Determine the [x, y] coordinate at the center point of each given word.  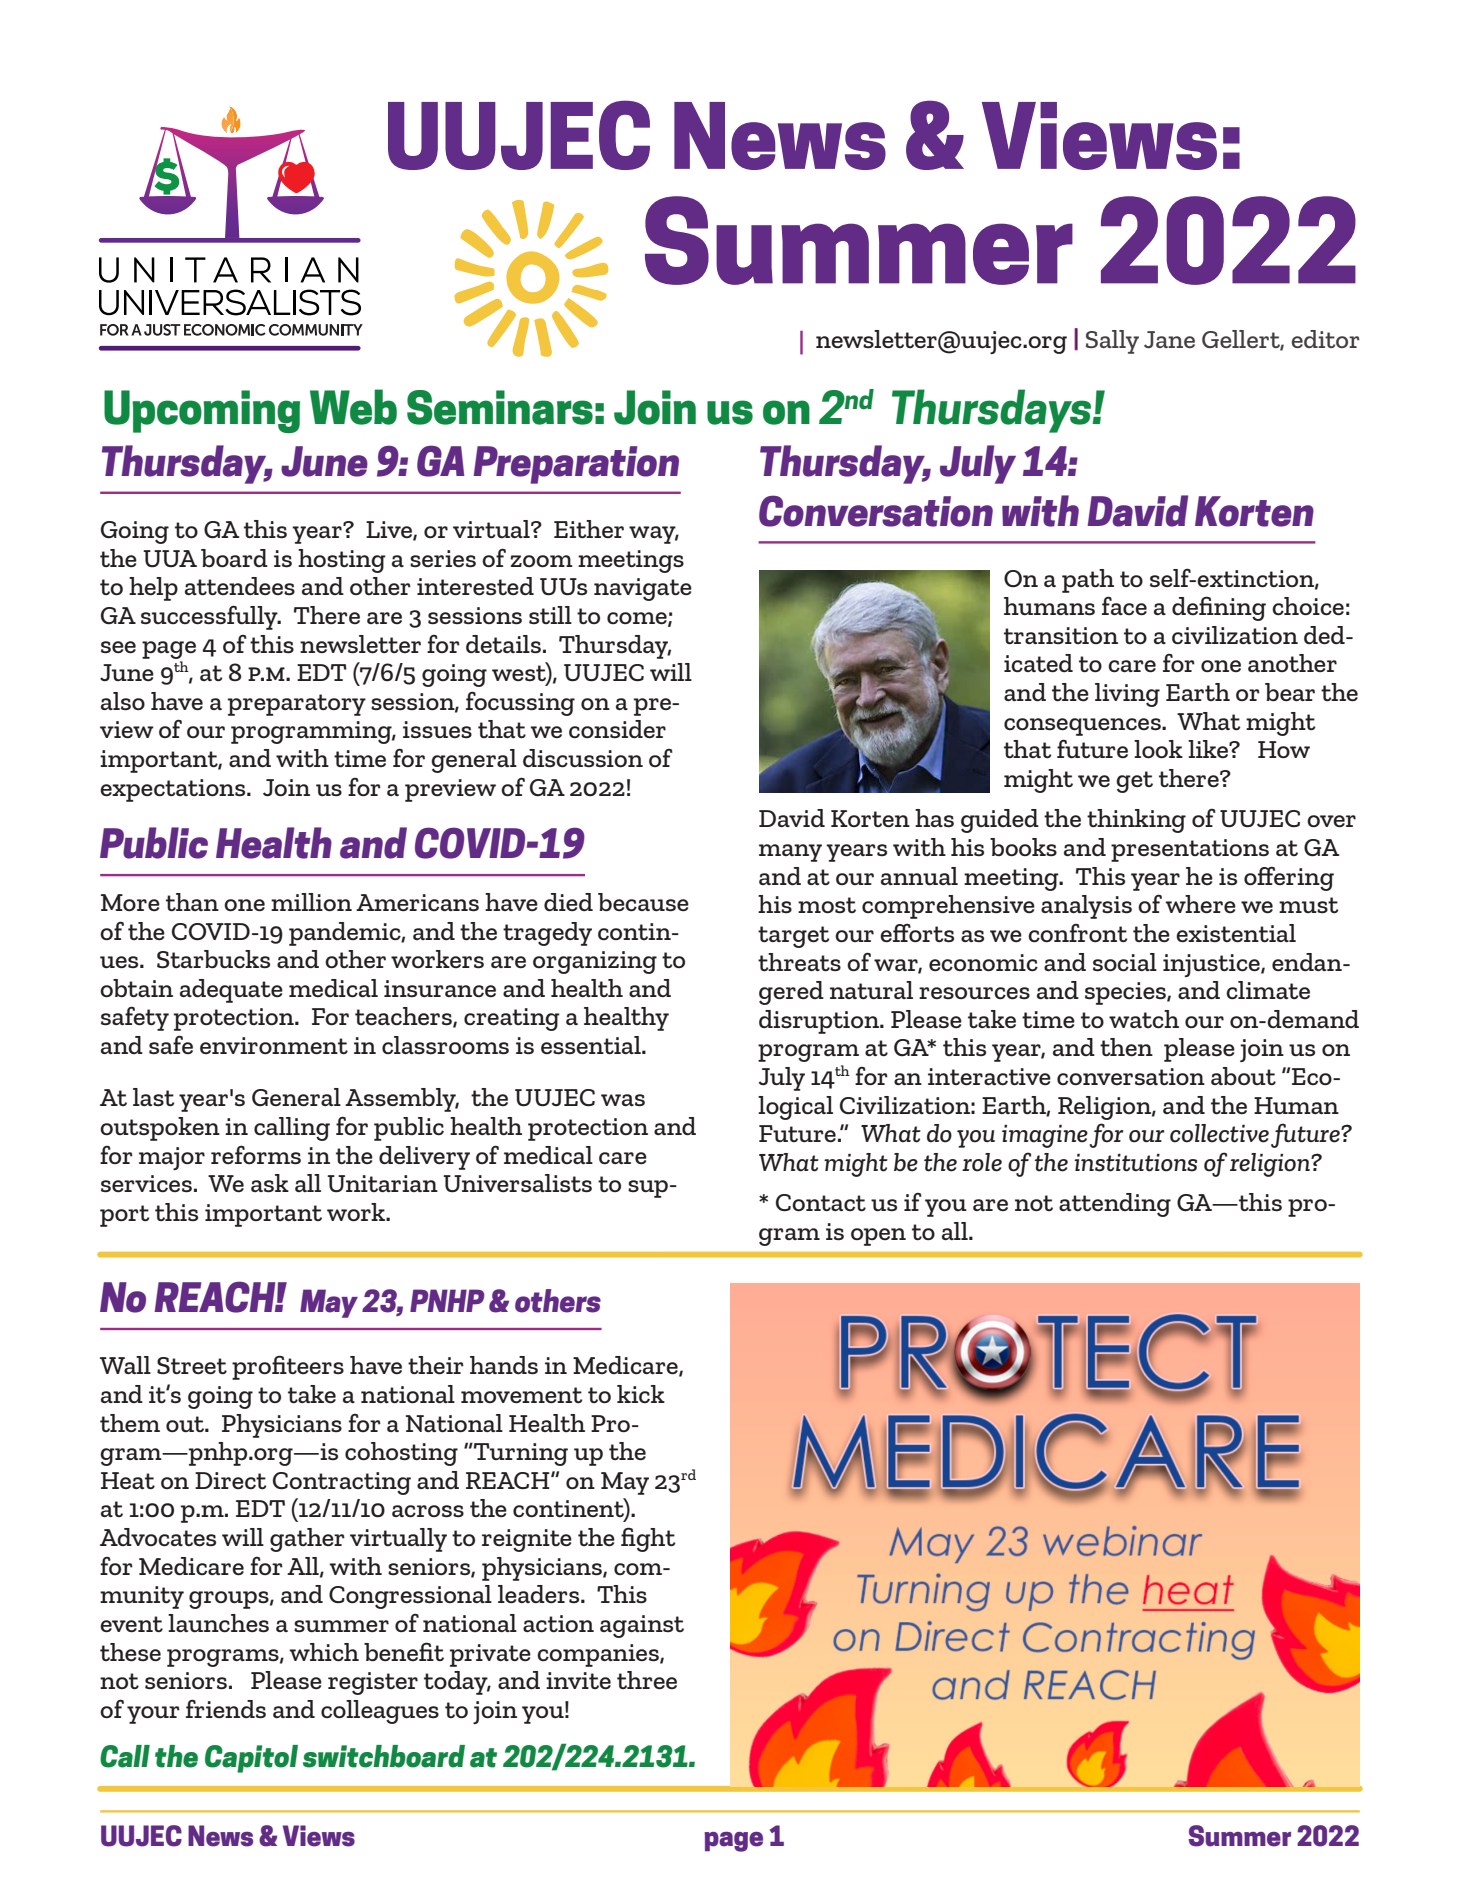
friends [226, 1709]
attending [1115, 1205]
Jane [1169, 339]
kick [641, 1394]
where [1200, 904]
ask [270, 1183]
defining [1219, 608]
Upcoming [202, 411]
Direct [230, 1480]
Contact [821, 1202]
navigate [643, 589]
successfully [210, 617]
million [311, 902]
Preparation [576, 465]
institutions [1135, 1163]
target [793, 937]
